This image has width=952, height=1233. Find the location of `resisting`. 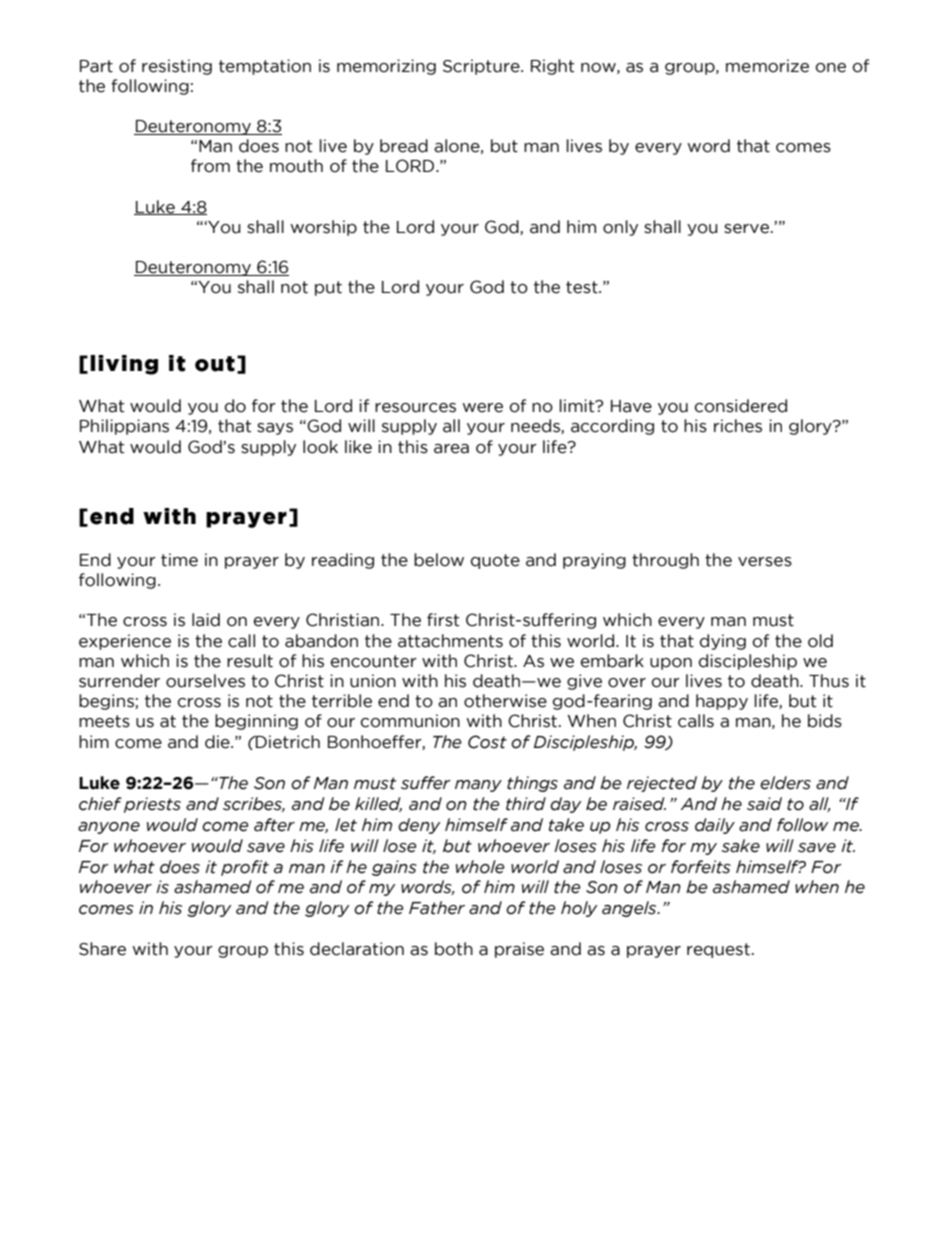

resisting is located at coordinates (177, 67).
